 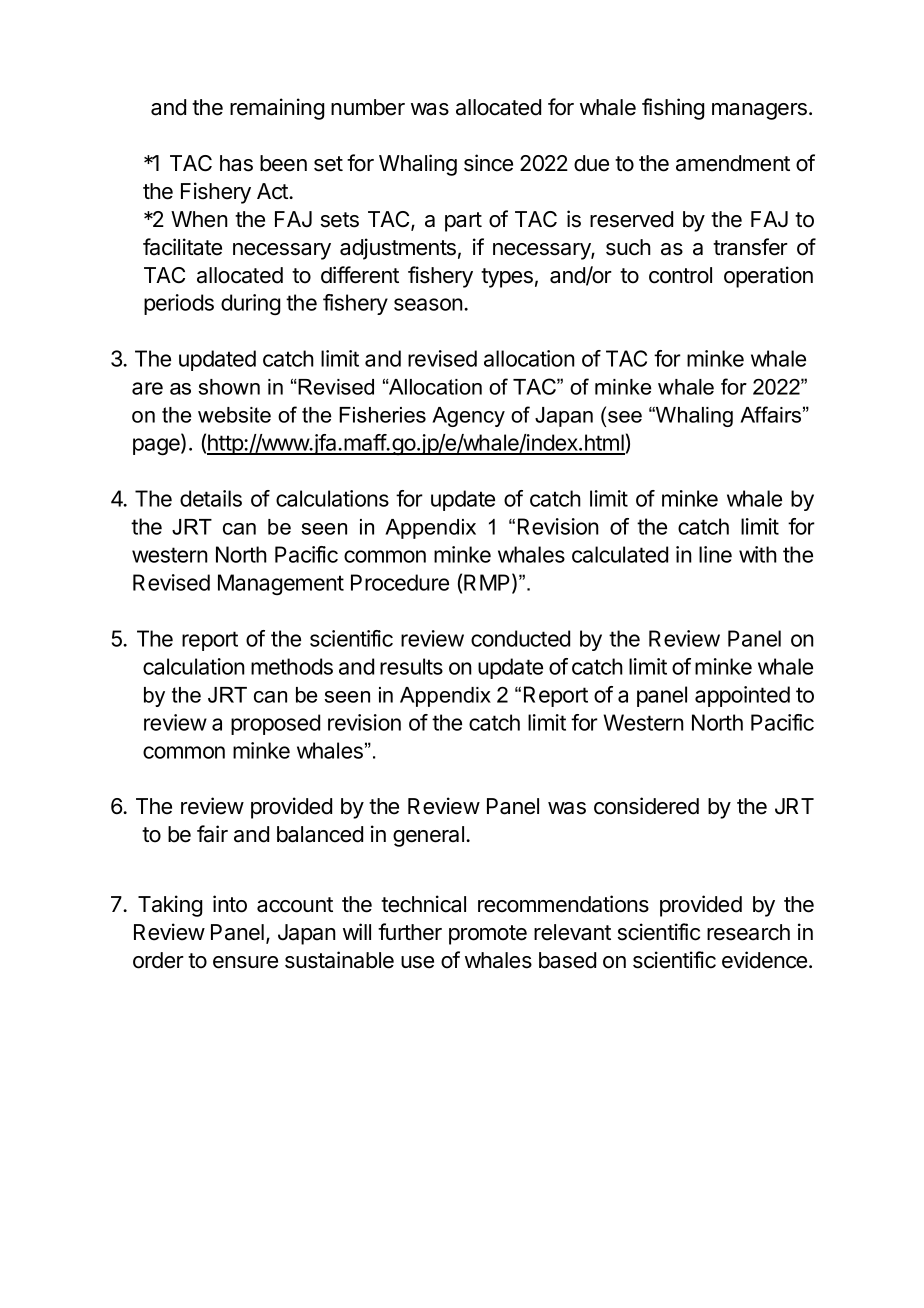 What do you see at coordinates (680, 275) in the document?
I see `control` at bounding box center [680, 275].
